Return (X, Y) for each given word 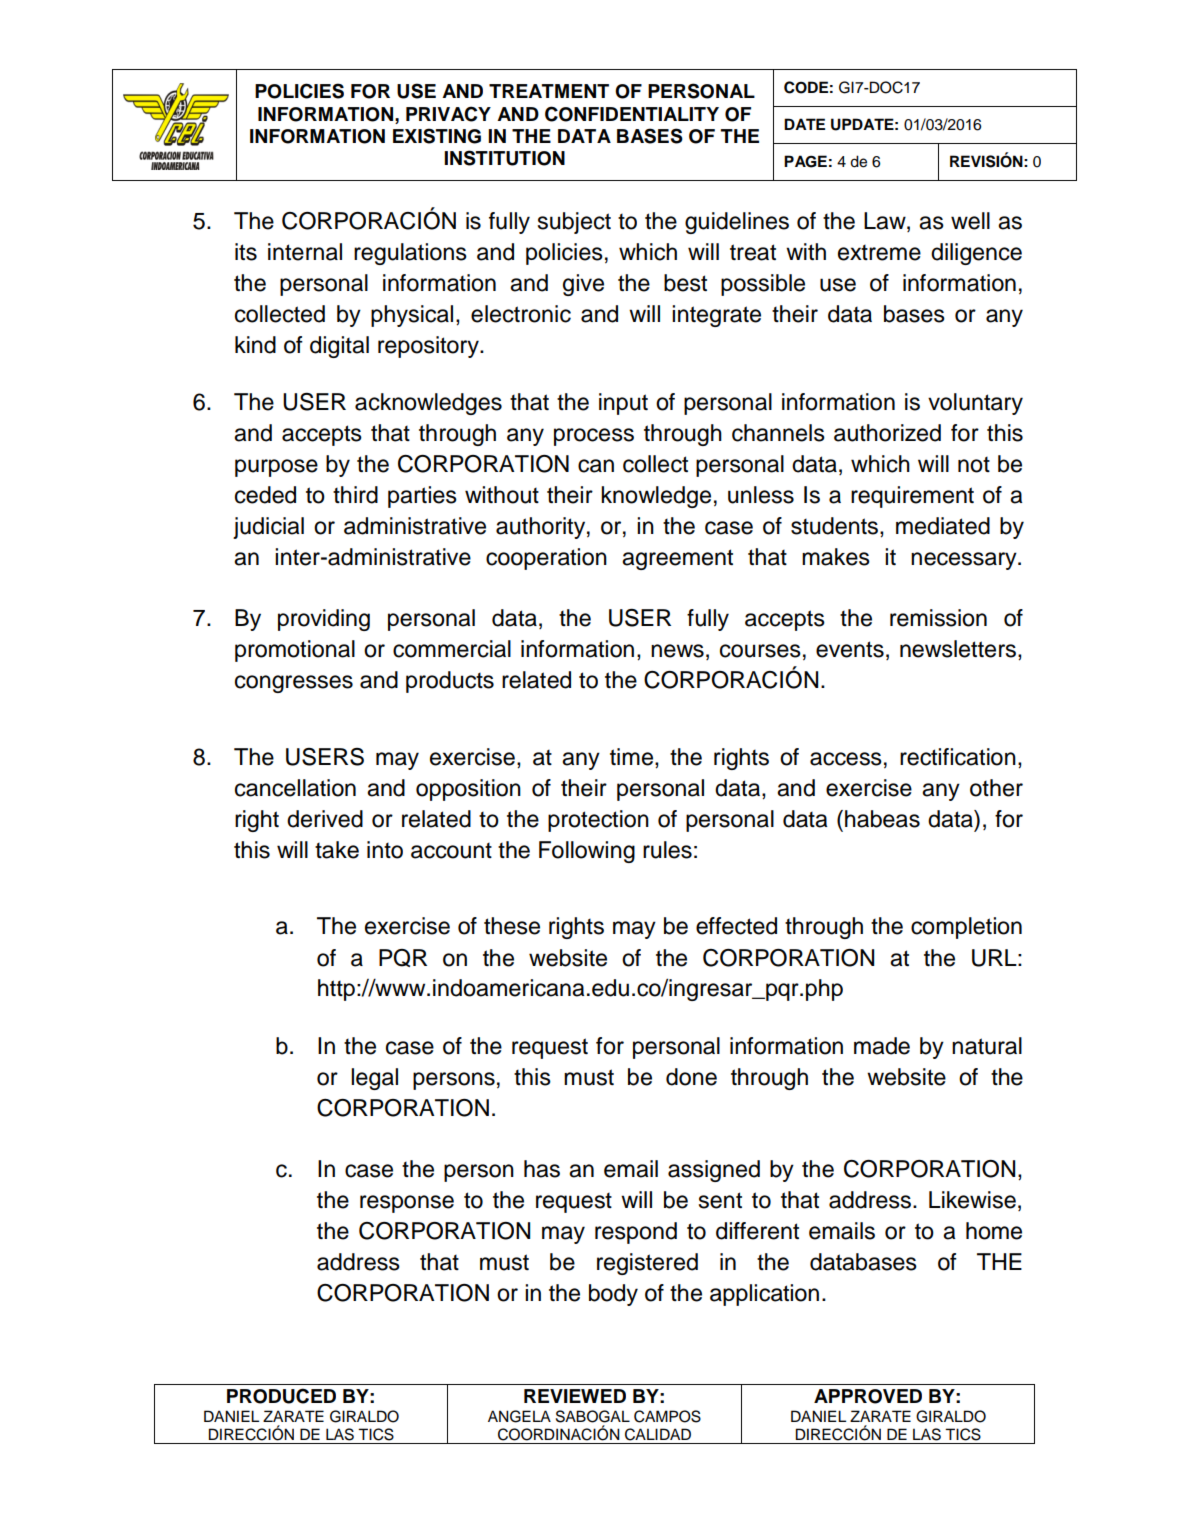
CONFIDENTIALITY (632, 114)
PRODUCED (281, 1396)
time (633, 757)
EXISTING (437, 136)
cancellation (295, 788)
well (970, 221)
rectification (958, 757)
